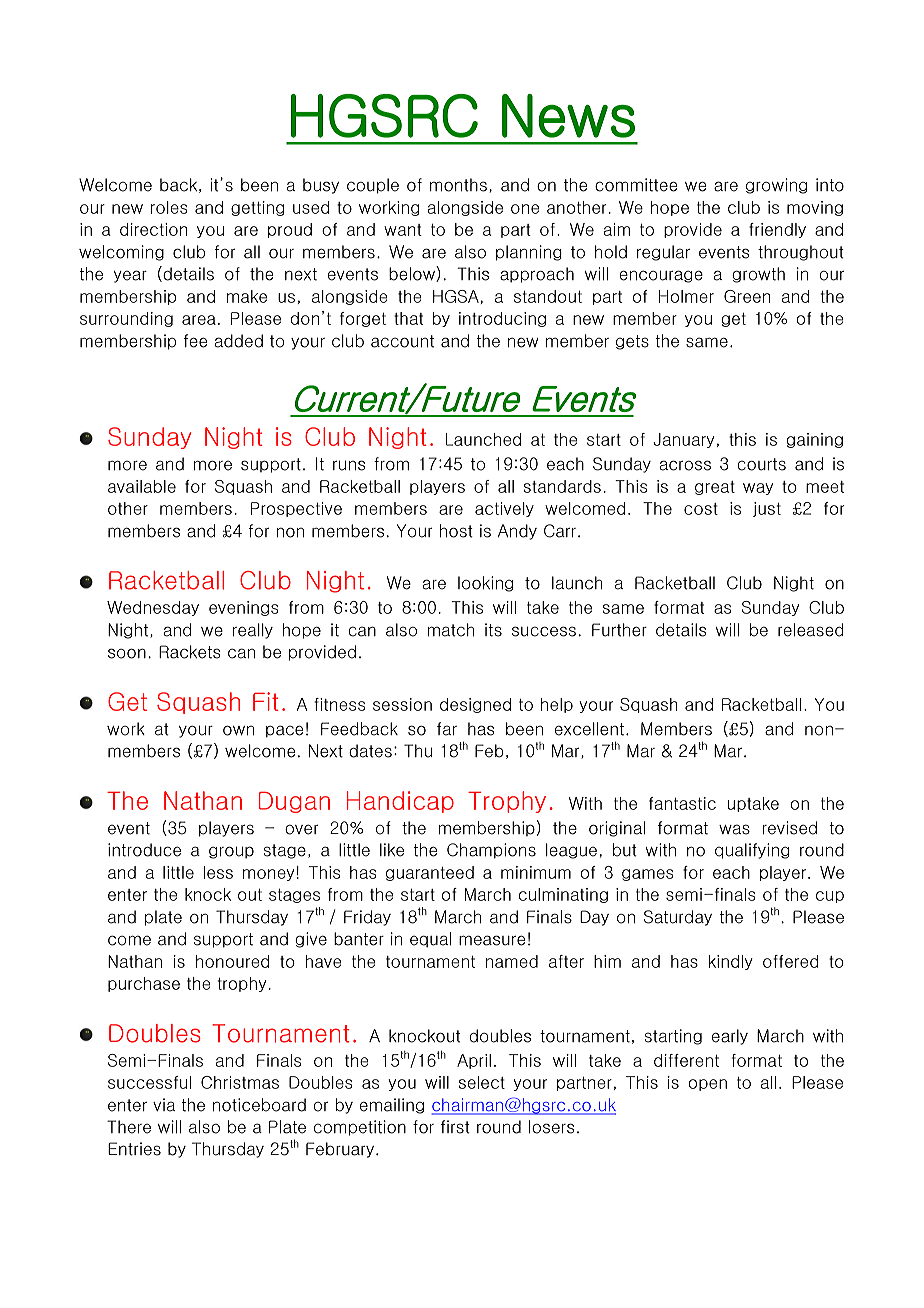 This screenshot has width=924, height=1308. Describe the element at coordinates (458, 185) in the screenshot. I see `months` at that location.
